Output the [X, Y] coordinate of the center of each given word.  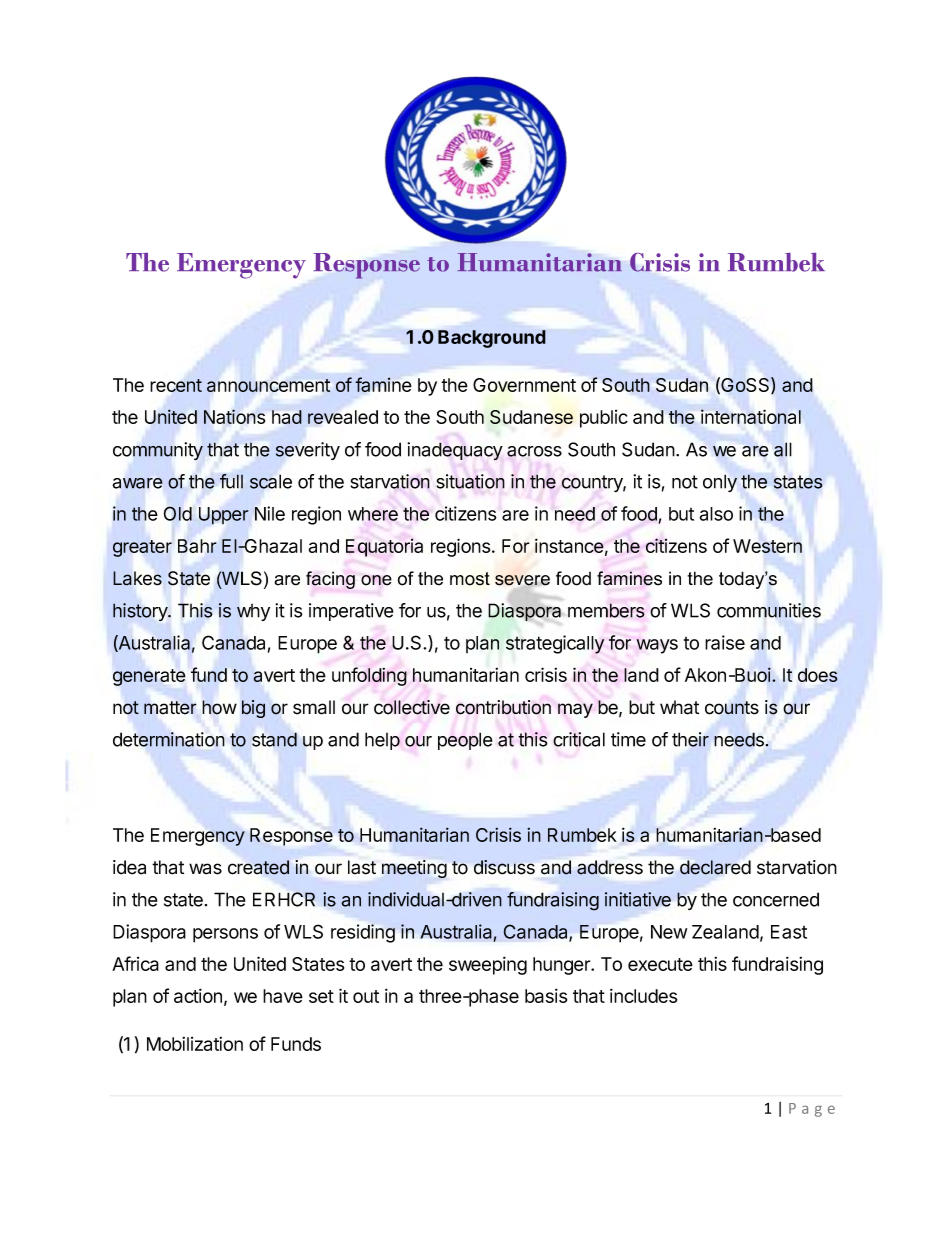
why [253, 612]
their [690, 739]
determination [169, 739]
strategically [555, 644]
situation [470, 481]
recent [176, 385]
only [720, 483]
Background [492, 339]
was [205, 869]
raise [725, 642]
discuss [504, 867]
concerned [776, 899]
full [231, 481]
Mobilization [195, 1044]
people [465, 741]
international [751, 416]
